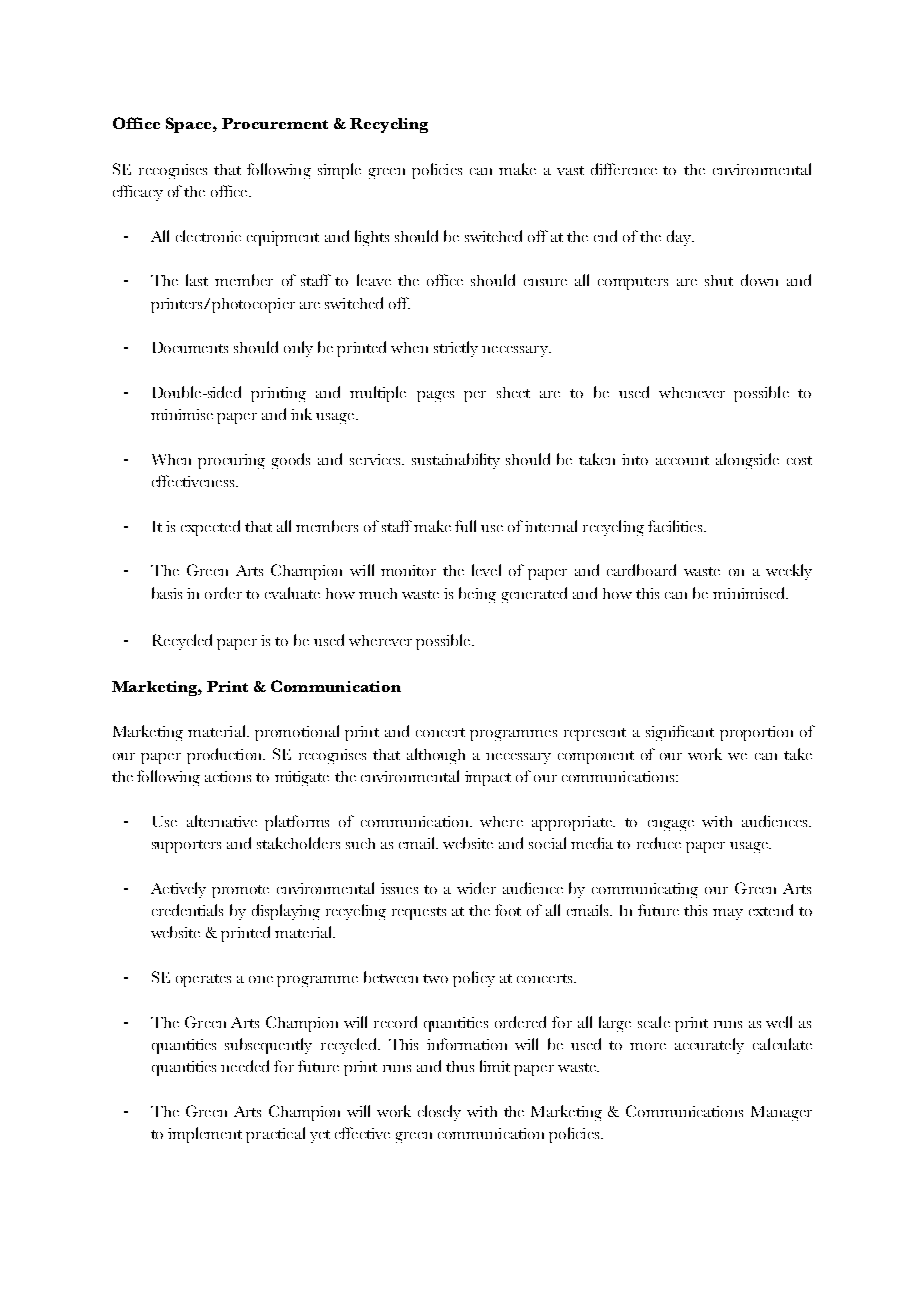 The width and height of the document is (924, 1308). Describe the element at coordinates (439, 1113) in the document. I see `closely` at that location.
